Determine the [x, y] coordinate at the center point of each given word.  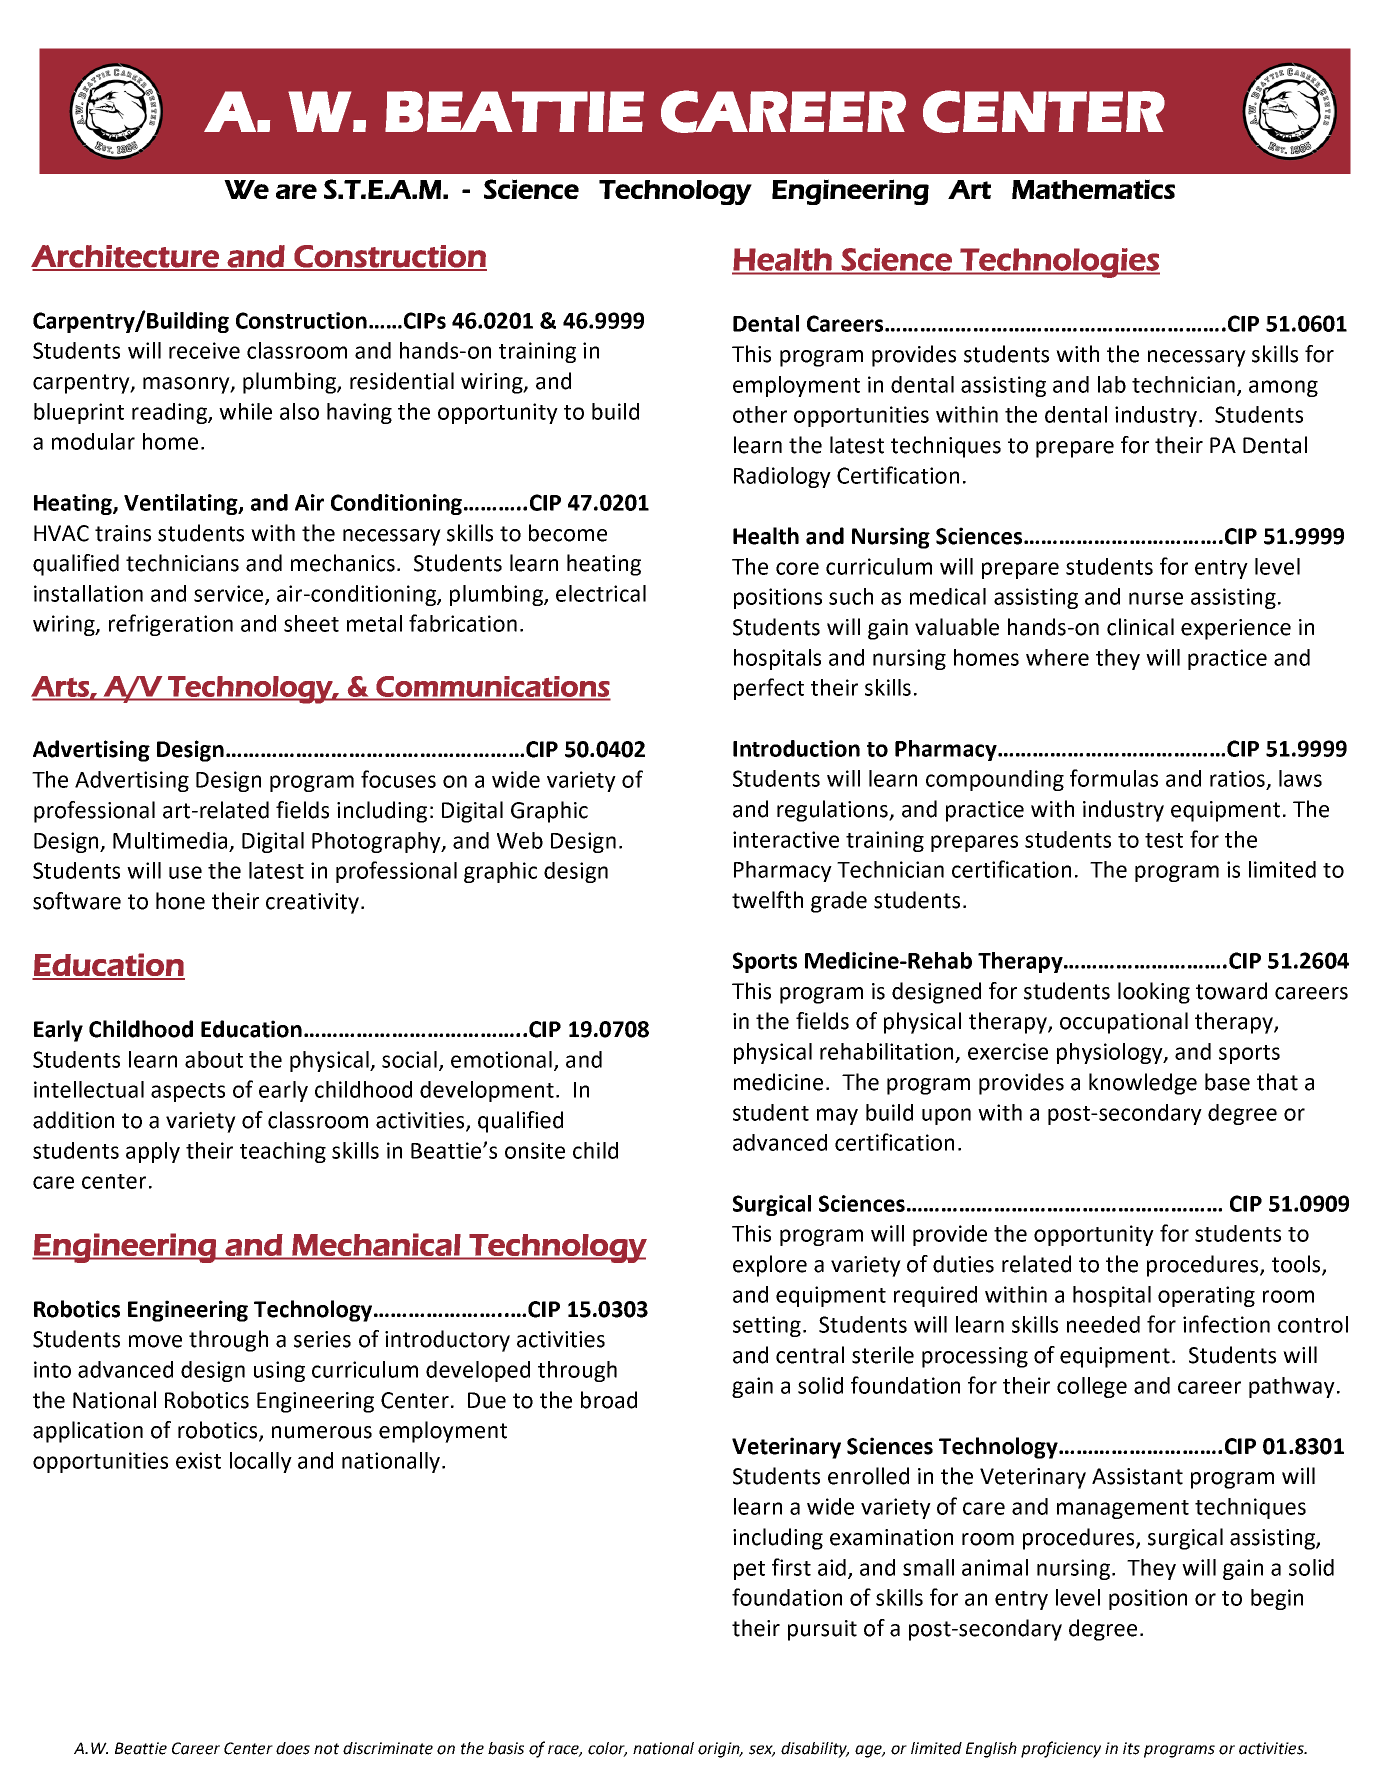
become [568, 533]
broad [609, 1400]
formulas [1114, 778]
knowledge [1143, 1084]
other [760, 414]
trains [123, 533]
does [293, 1748]
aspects [188, 1092]
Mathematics [1093, 189]
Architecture [126, 257]
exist [198, 1460]
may [837, 1116]
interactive [786, 839]
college [1092, 1387]
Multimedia [170, 840]
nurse [1156, 598]
